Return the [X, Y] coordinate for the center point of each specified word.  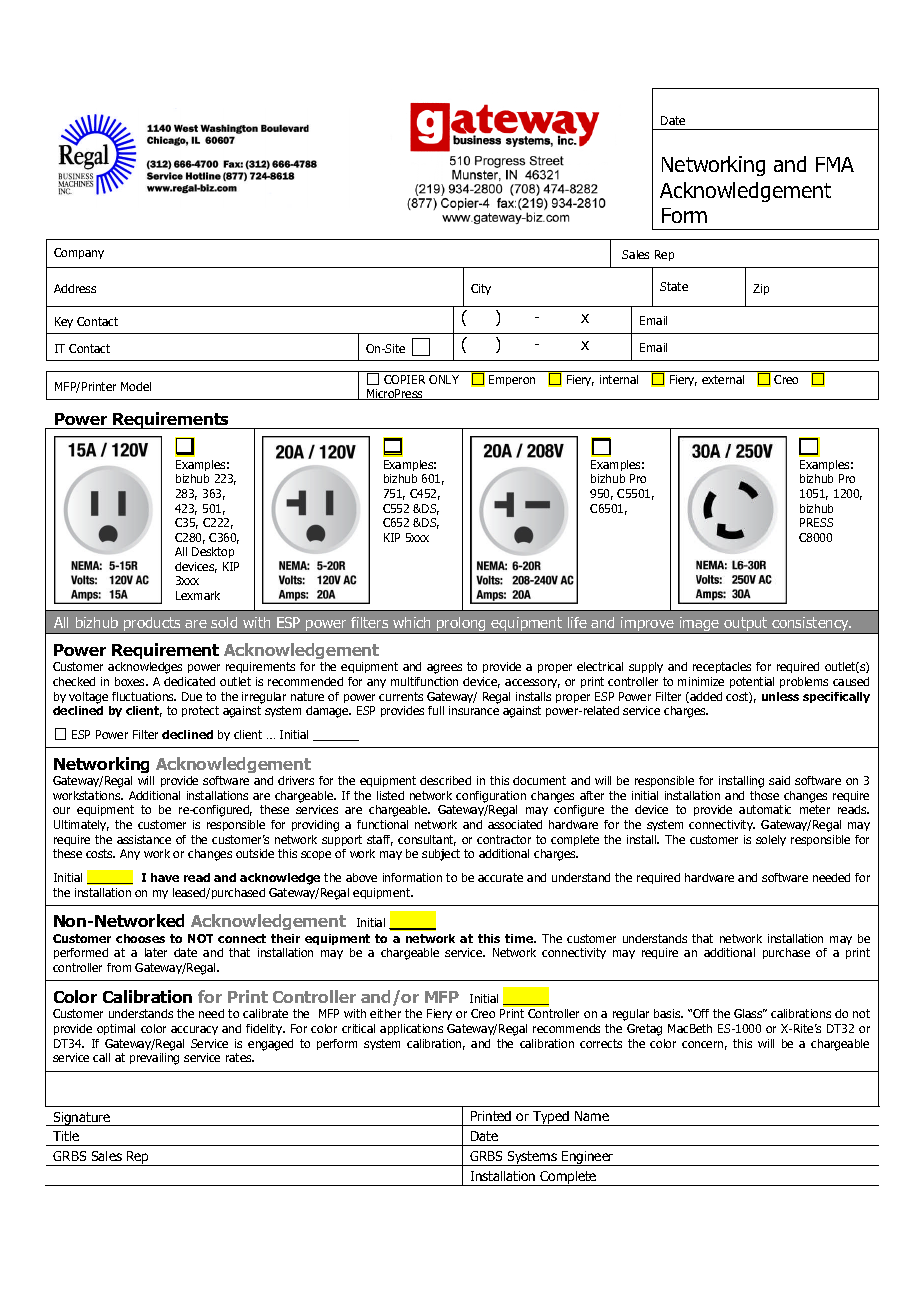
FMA [835, 164]
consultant [427, 840]
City [481, 289]
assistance [144, 839]
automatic [765, 809]
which [411, 622]
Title [66, 1136]
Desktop [213, 552]
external [723, 379]
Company [79, 253]
